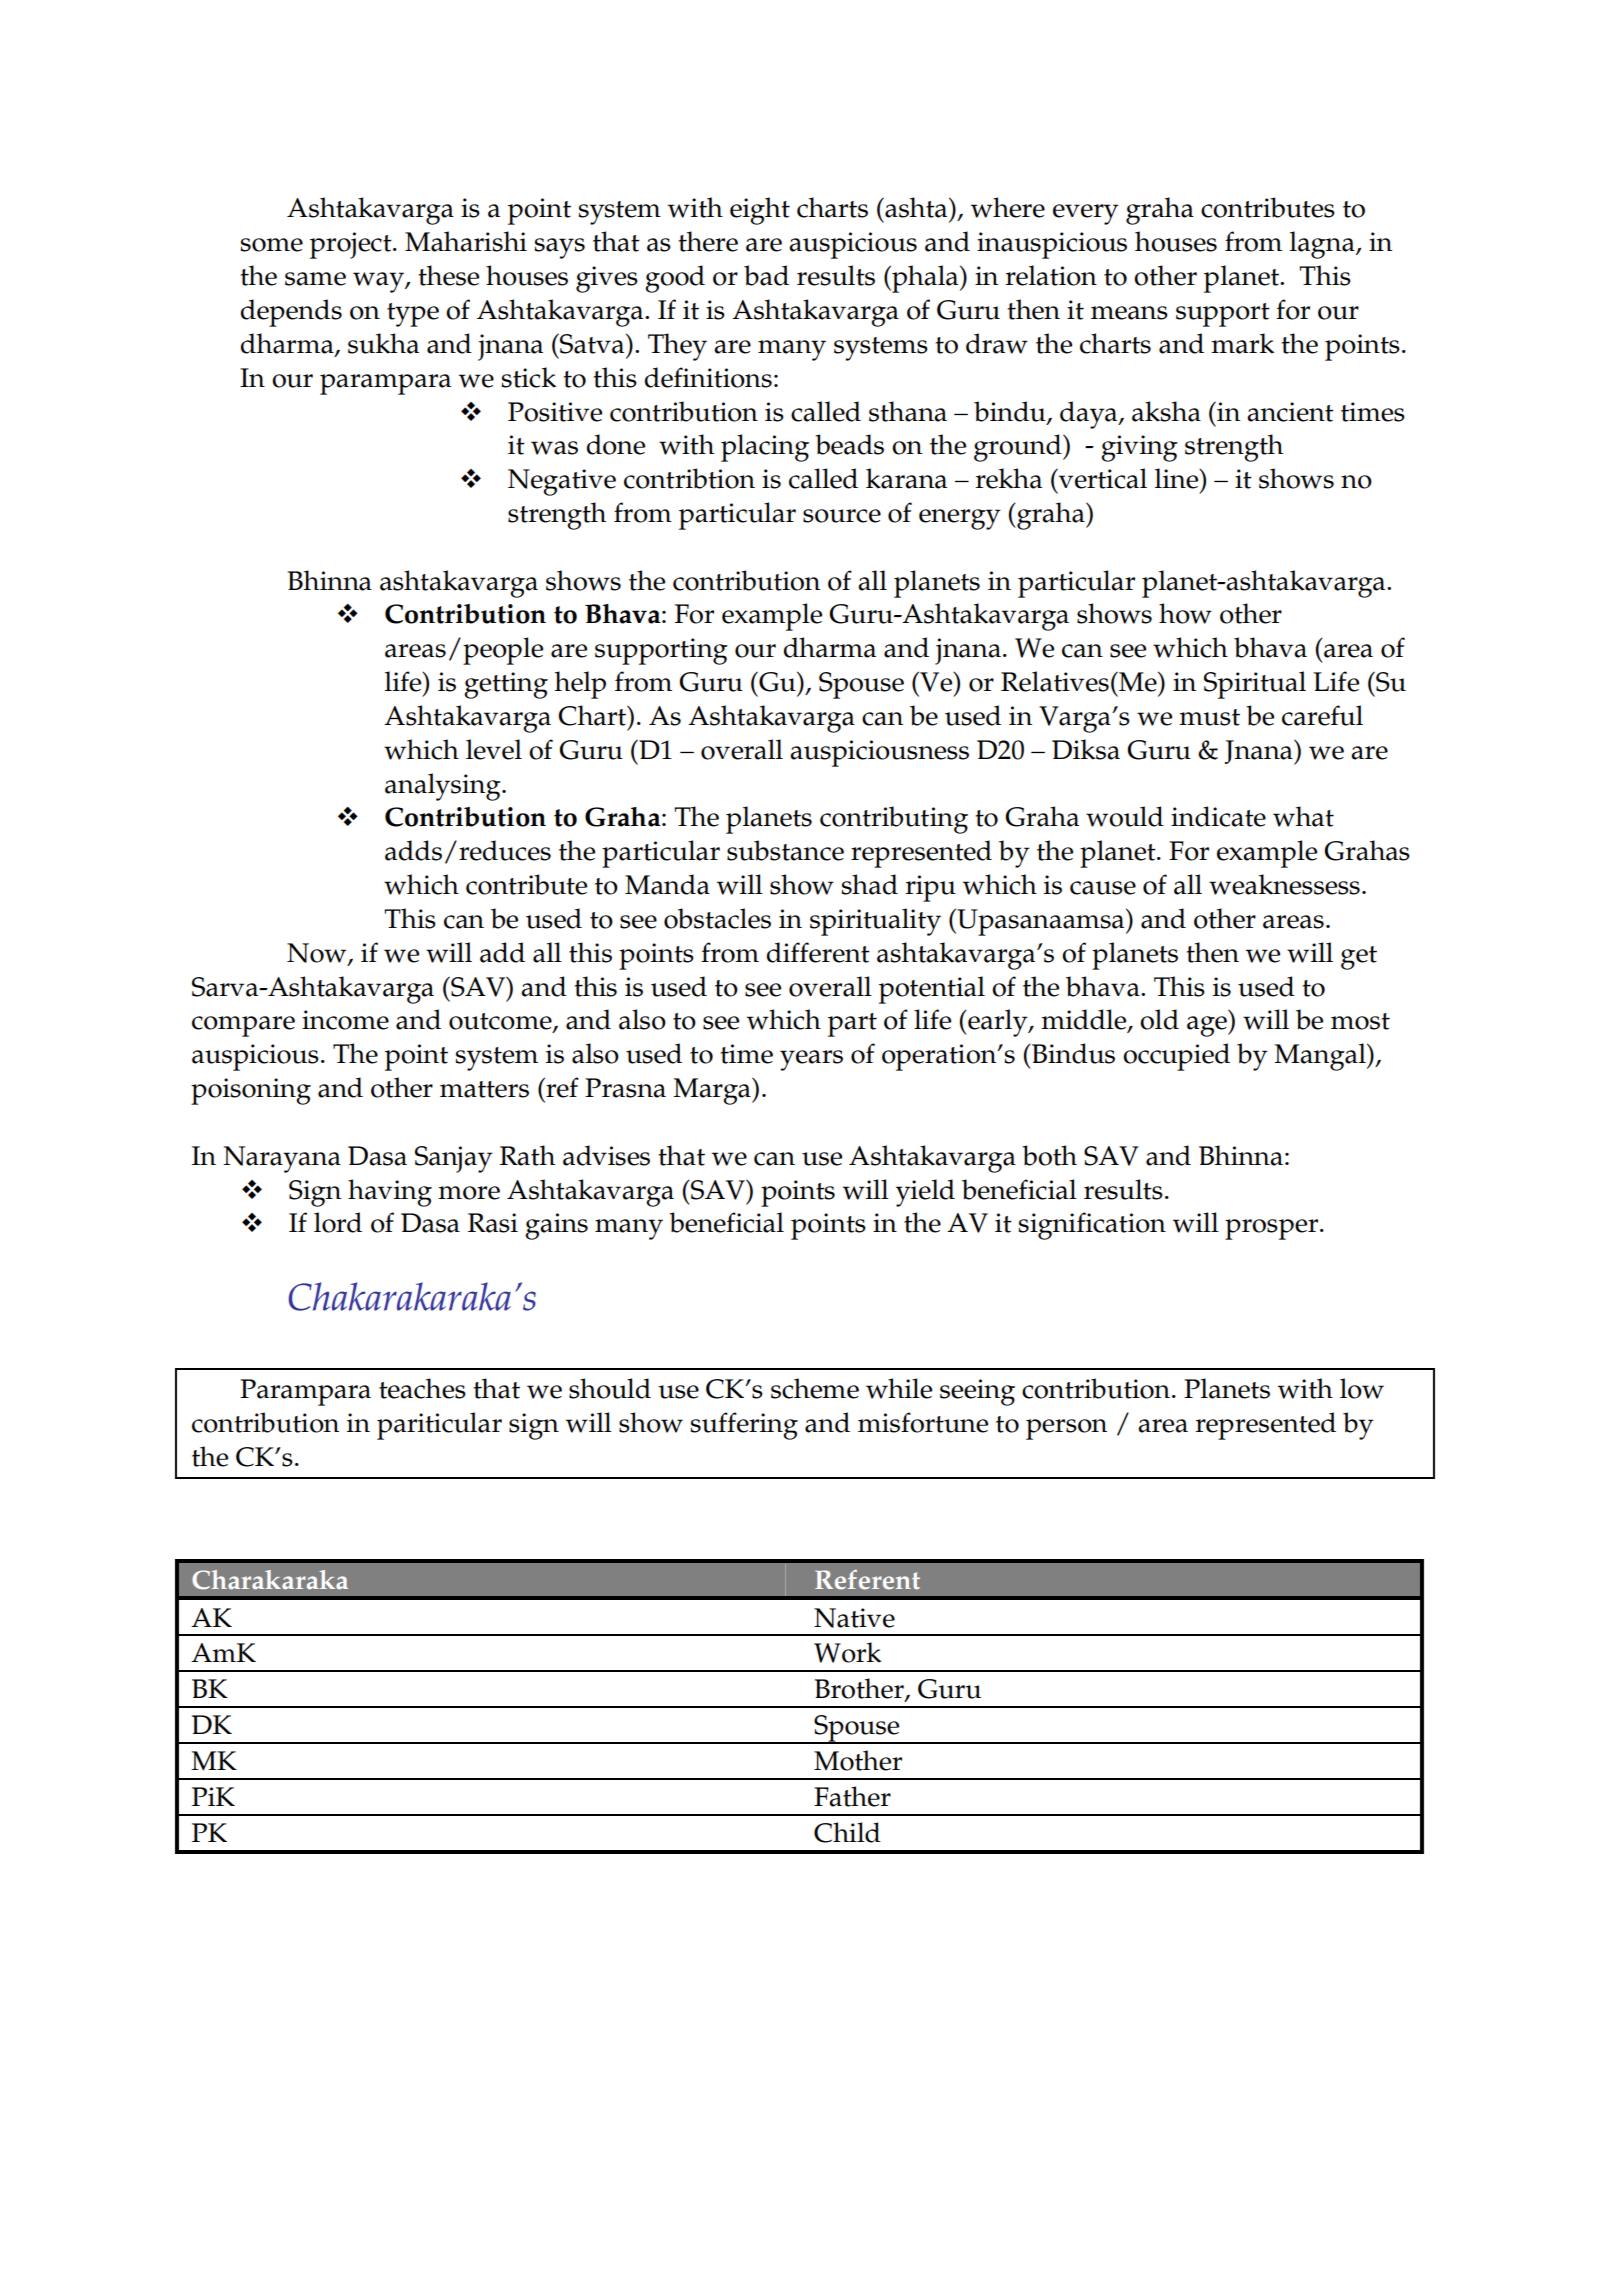  Describe the element at coordinates (1208, 1026) in the image. I see `age` at that location.
